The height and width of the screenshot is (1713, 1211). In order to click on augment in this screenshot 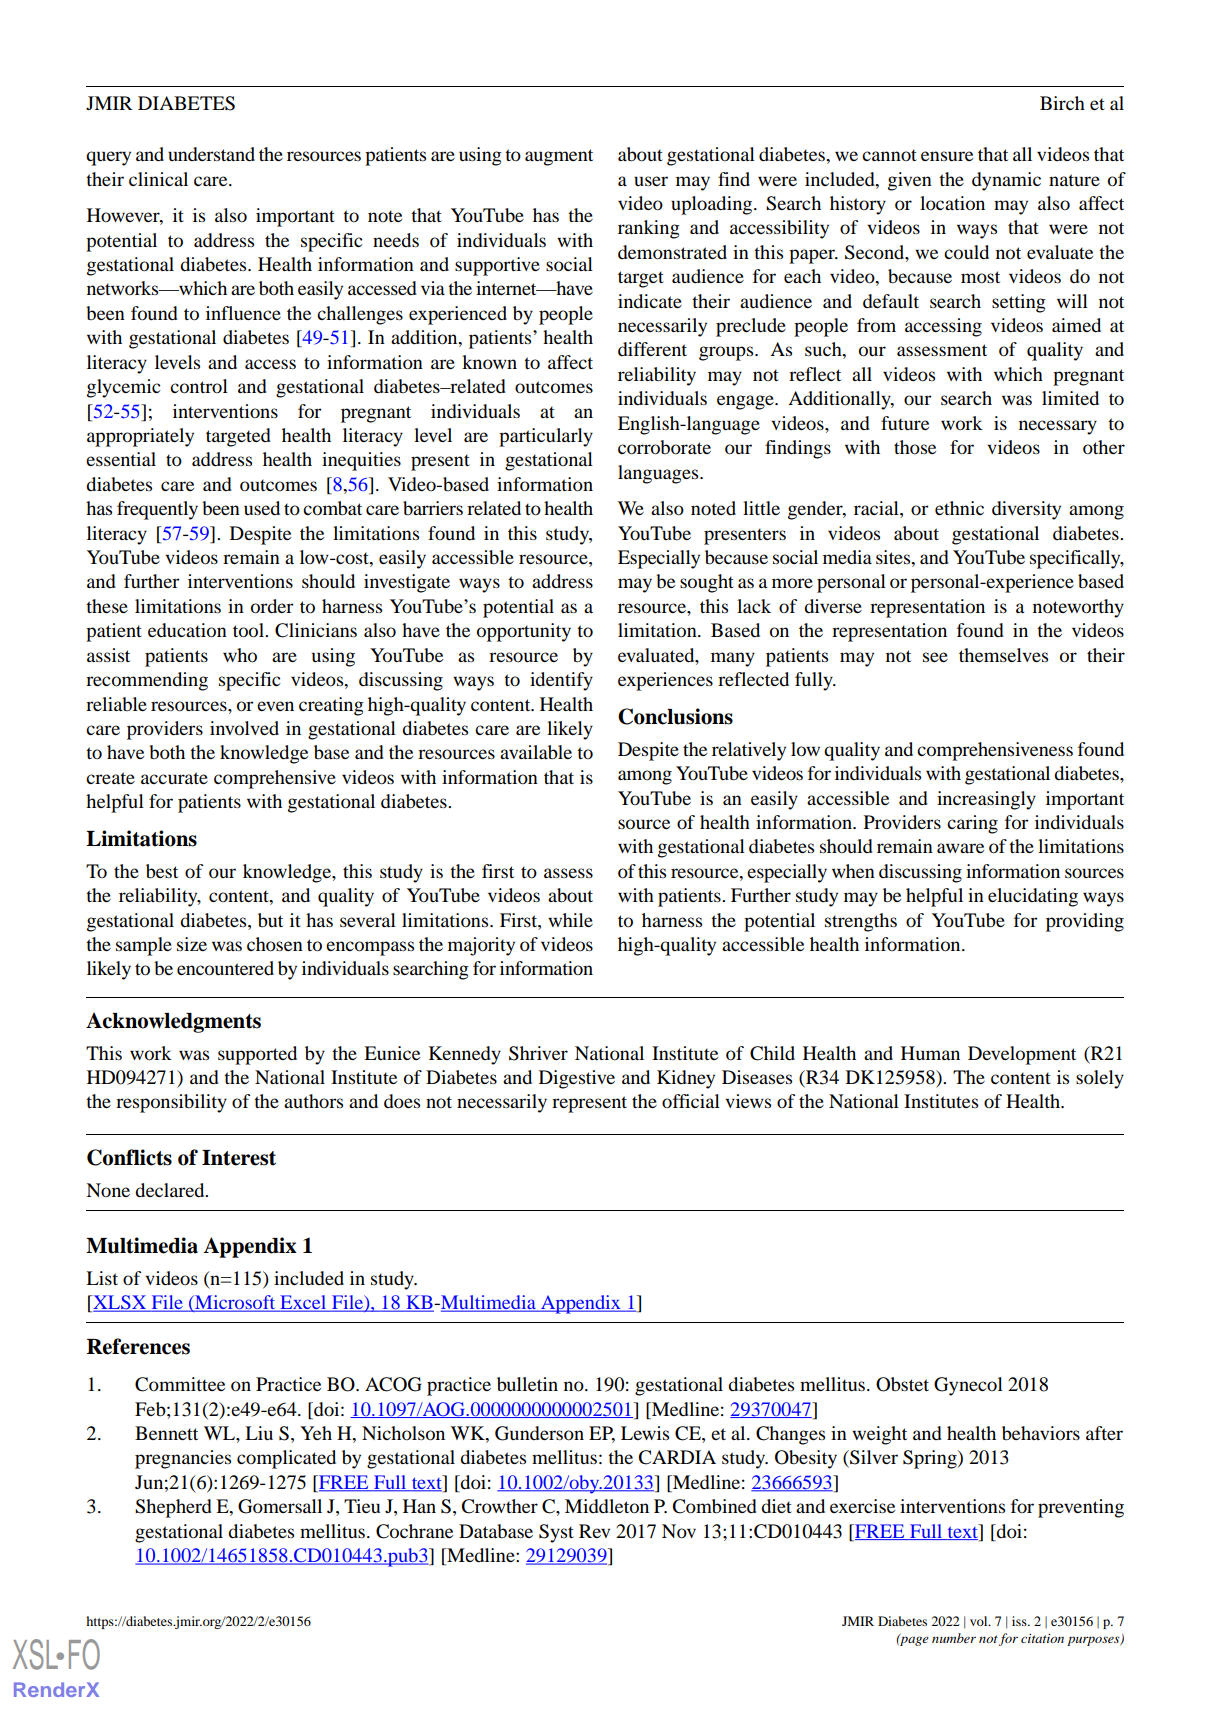, I will do `click(559, 157)`.
